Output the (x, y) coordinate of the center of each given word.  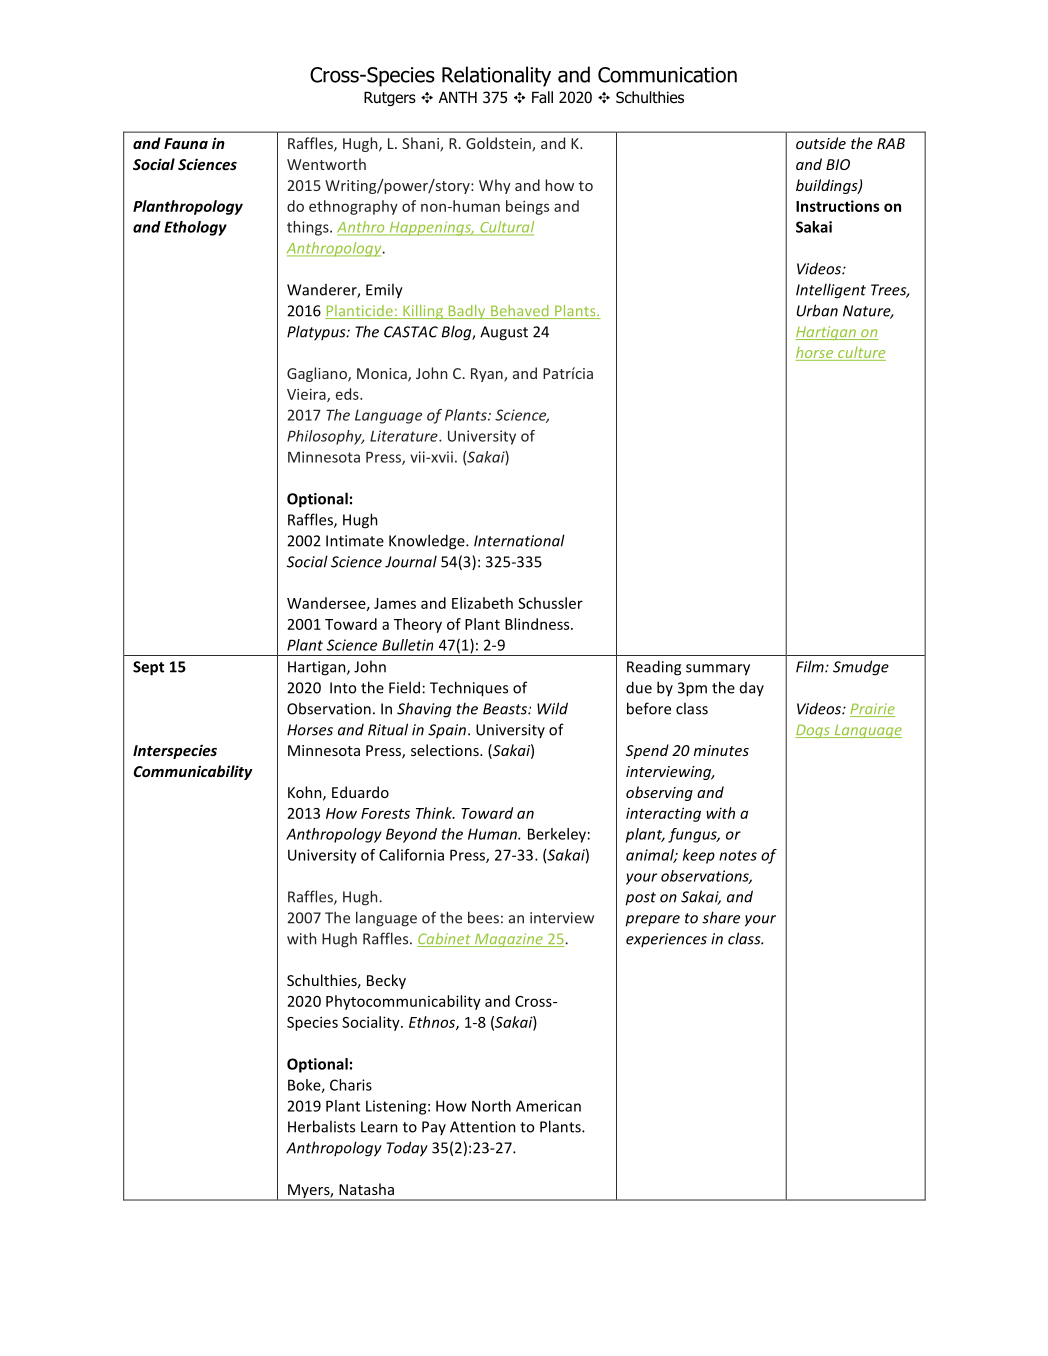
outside (821, 143)
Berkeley (557, 835)
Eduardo (360, 792)
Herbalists (321, 1126)
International (519, 540)
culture (861, 354)
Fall (542, 97)
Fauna (186, 143)
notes (738, 855)
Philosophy (325, 437)
